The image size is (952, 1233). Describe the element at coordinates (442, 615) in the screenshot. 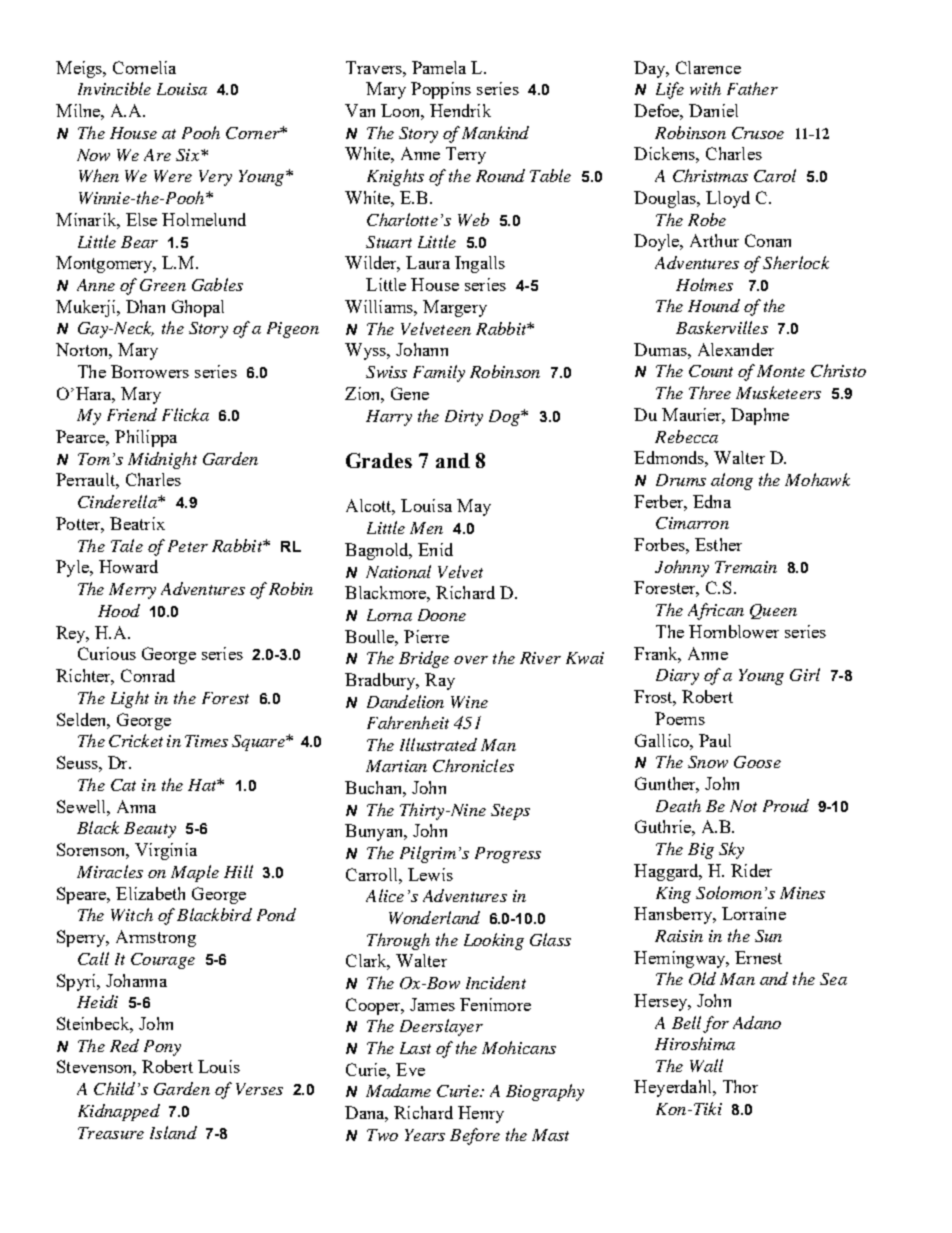

I see `Doone` at that location.
